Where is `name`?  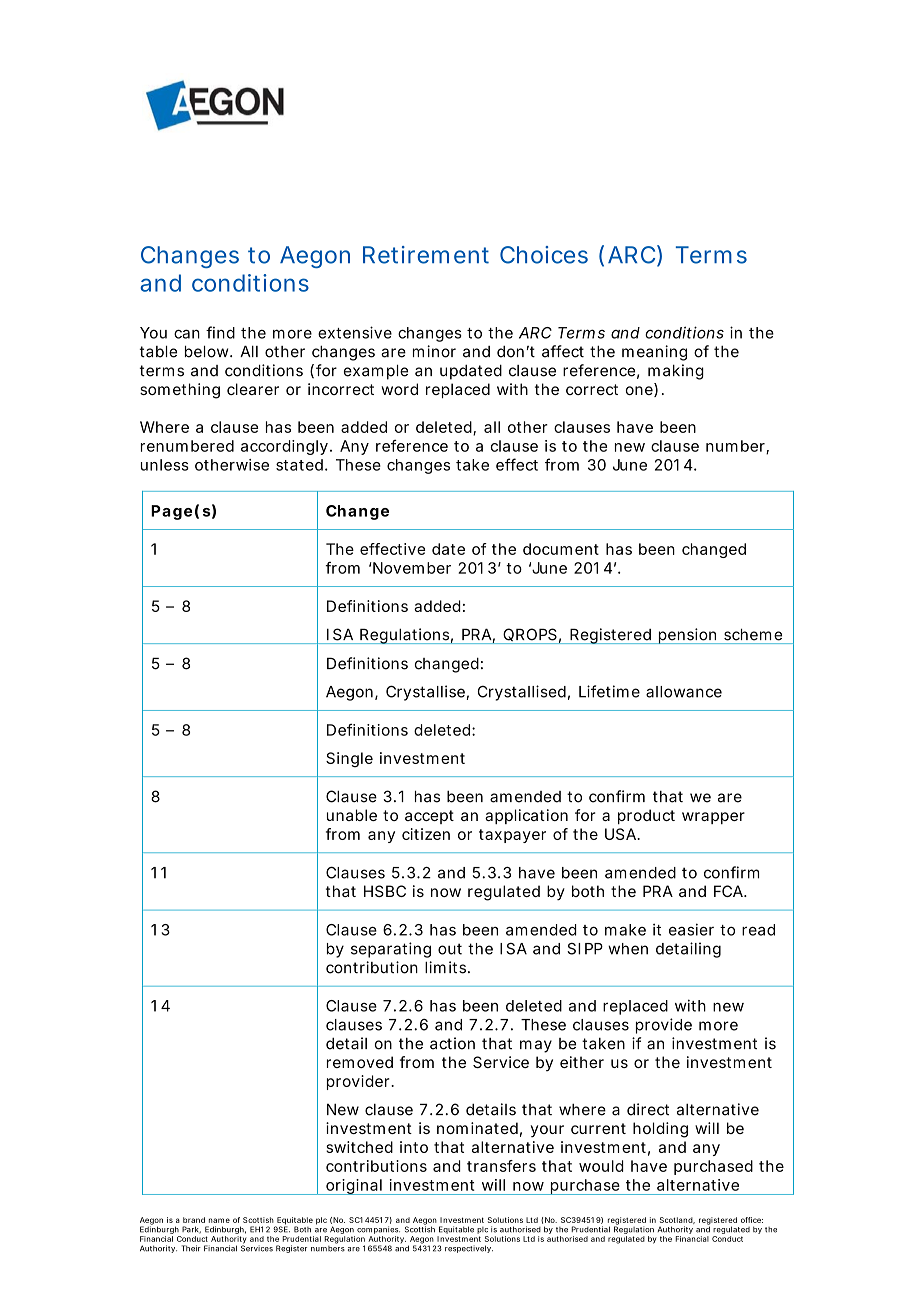 name is located at coordinates (219, 1220).
